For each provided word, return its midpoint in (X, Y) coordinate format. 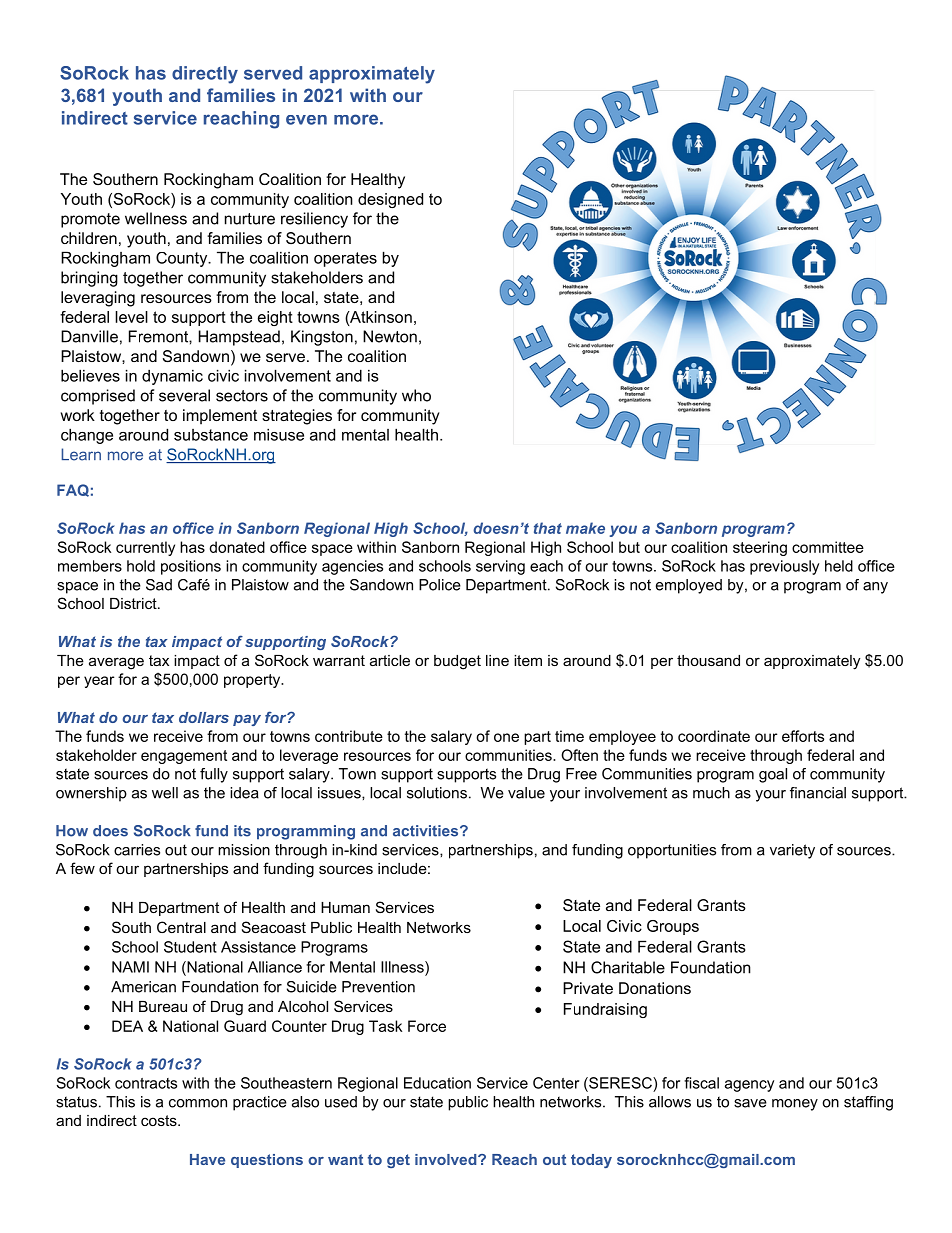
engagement (184, 757)
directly (205, 75)
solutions (437, 793)
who (416, 395)
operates (345, 259)
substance (211, 435)
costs (160, 1120)
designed (390, 200)
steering (760, 548)
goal (773, 775)
